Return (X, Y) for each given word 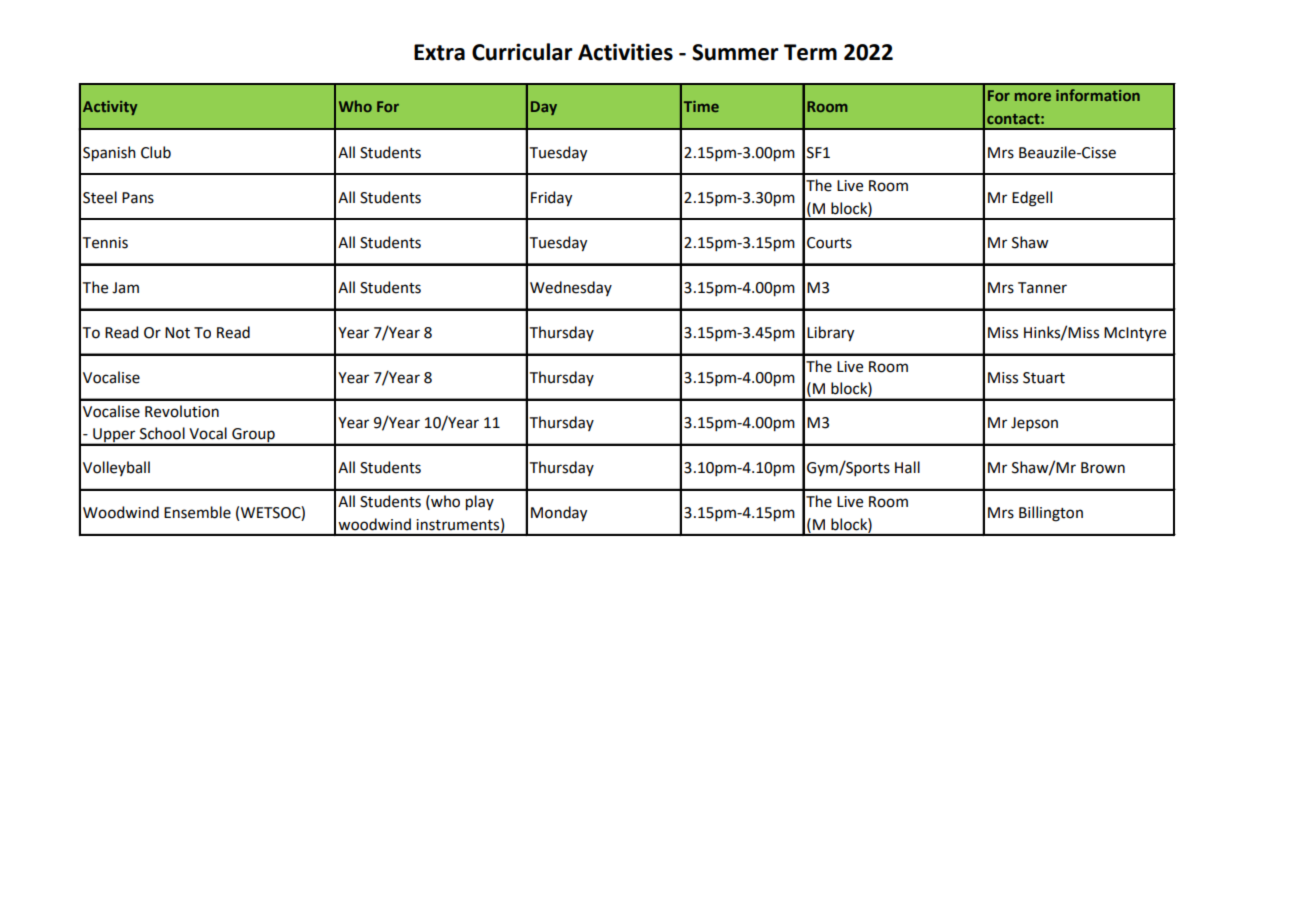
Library (830, 334)
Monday (559, 514)
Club (156, 152)
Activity (110, 108)
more (1033, 97)
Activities (625, 52)
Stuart (1044, 378)
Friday (551, 199)
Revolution (182, 411)
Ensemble (197, 512)
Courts (829, 243)
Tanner (1042, 288)
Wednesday (571, 288)
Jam (125, 288)
